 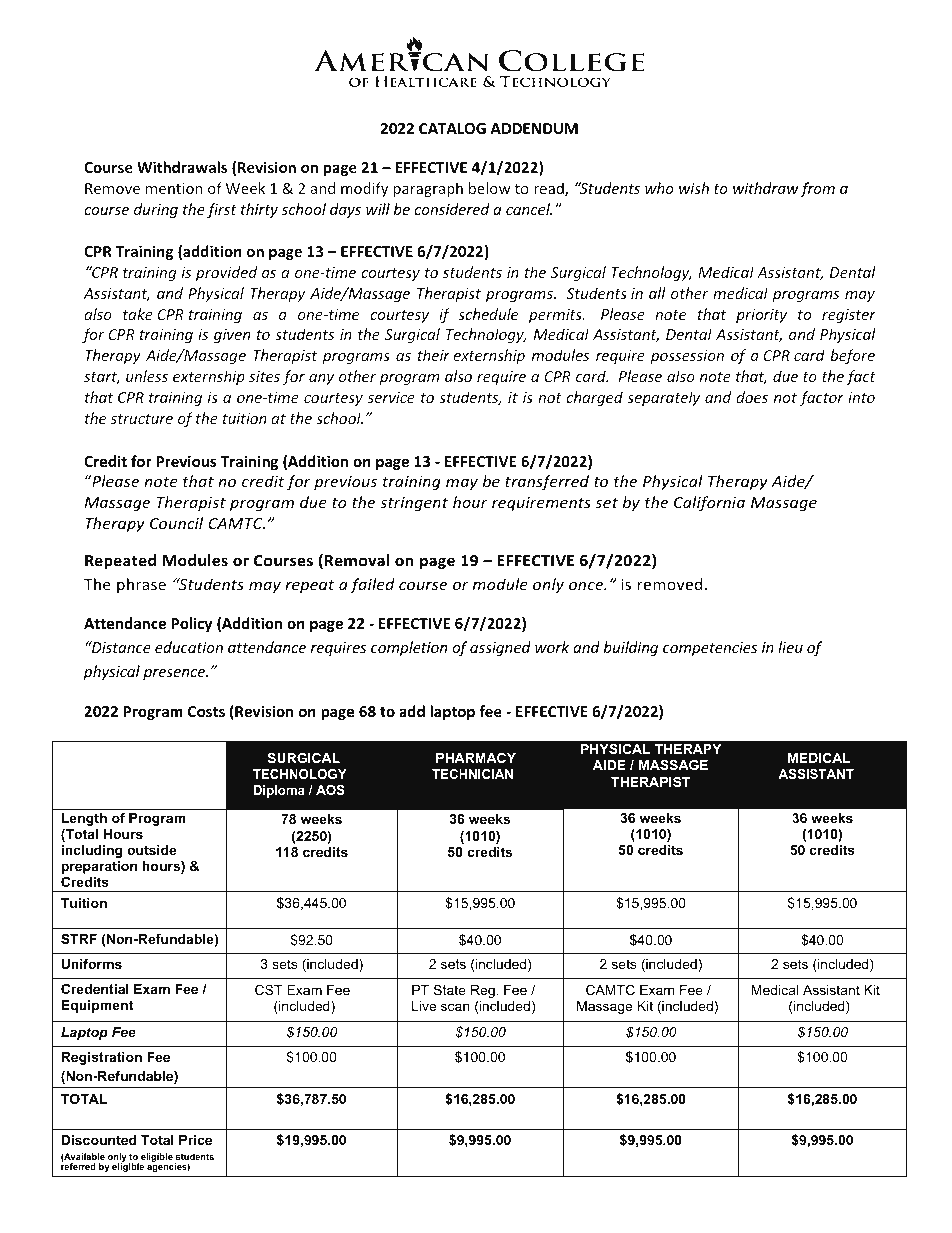 I want to click on lieu, so click(x=790, y=647).
